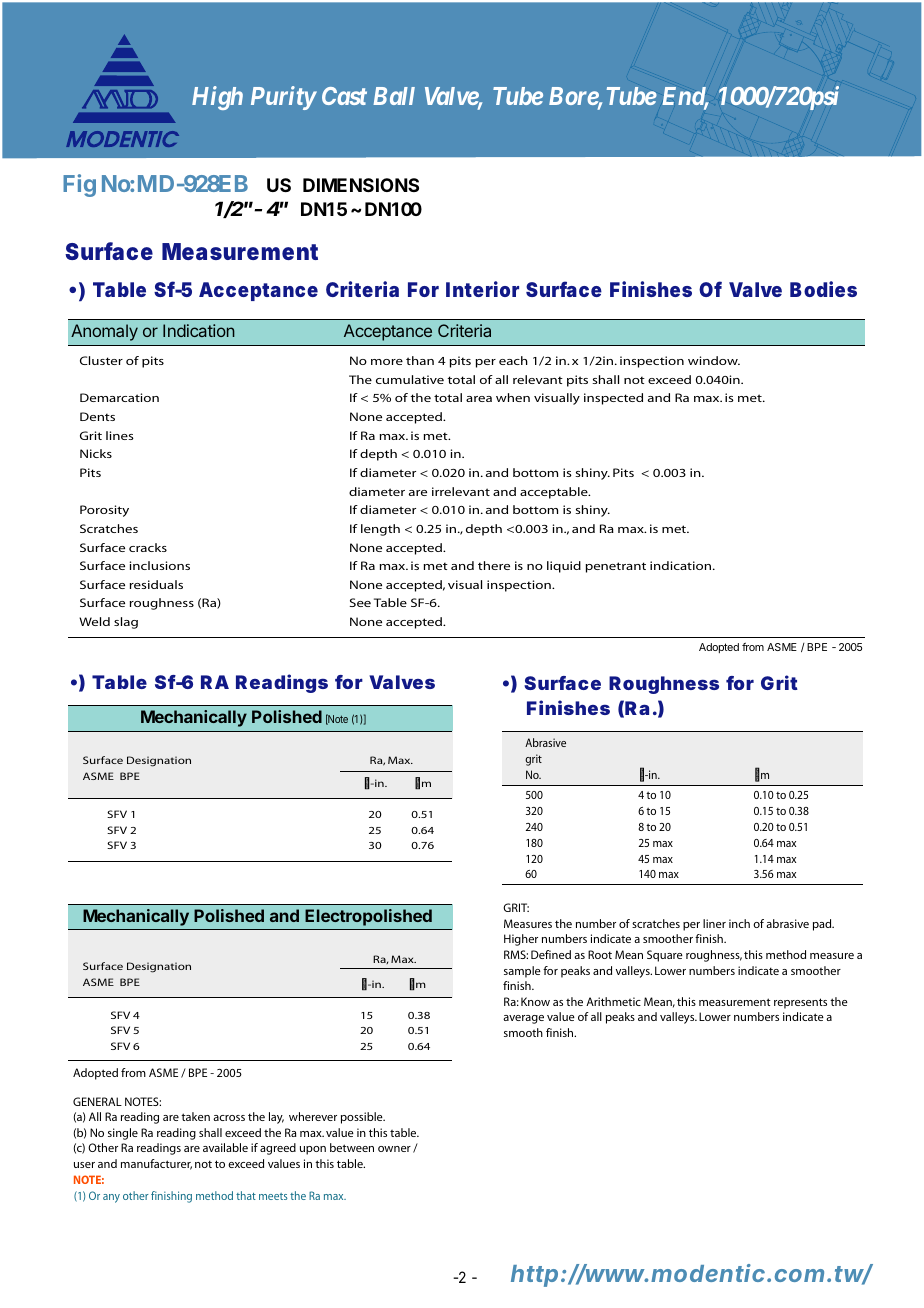  What do you see at coordinates (823, 289) in the screenshot?
I see `Bodies` at bounding box center [823, 289].
